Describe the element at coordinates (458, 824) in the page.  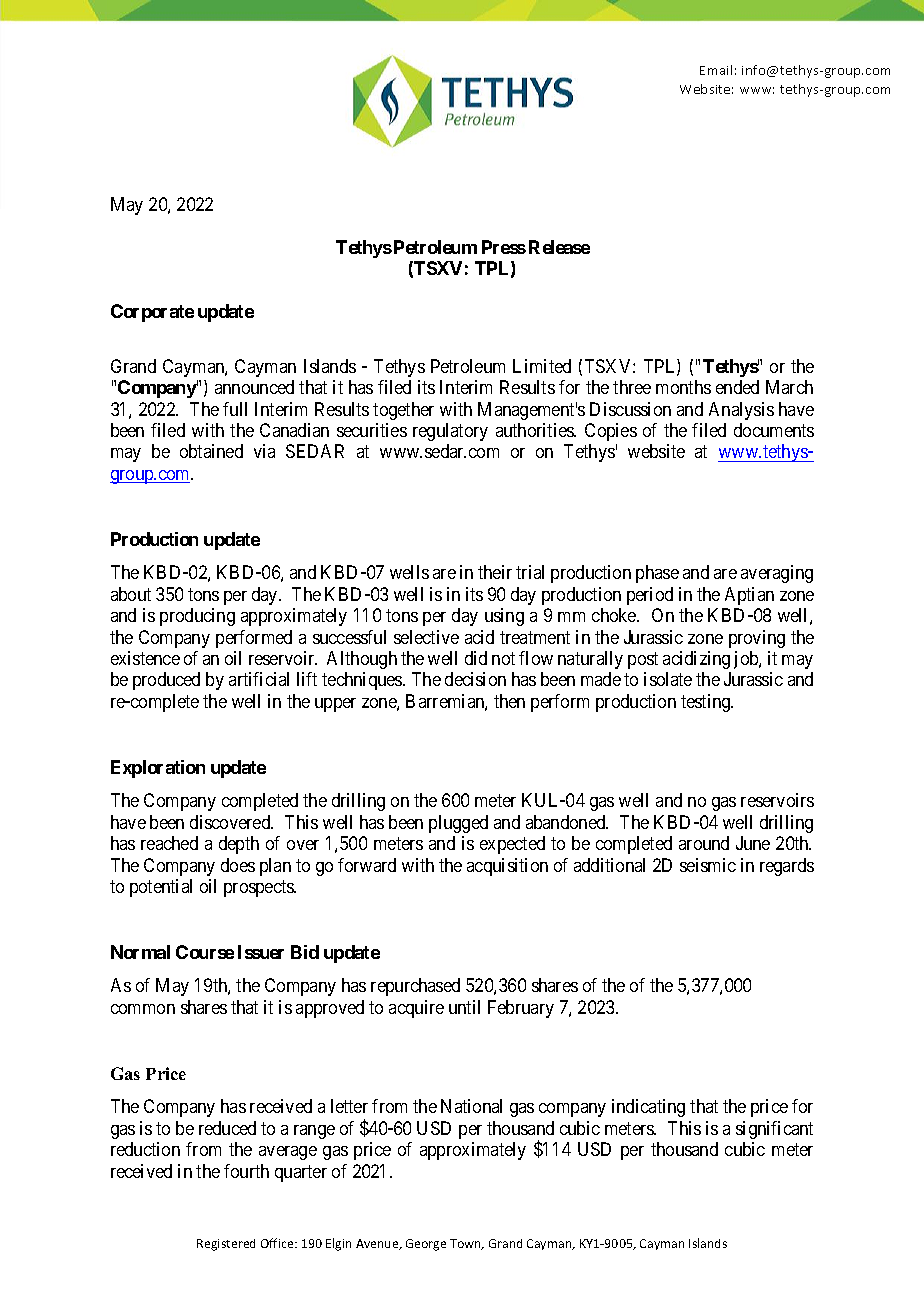
I see `plugged` at that location.
